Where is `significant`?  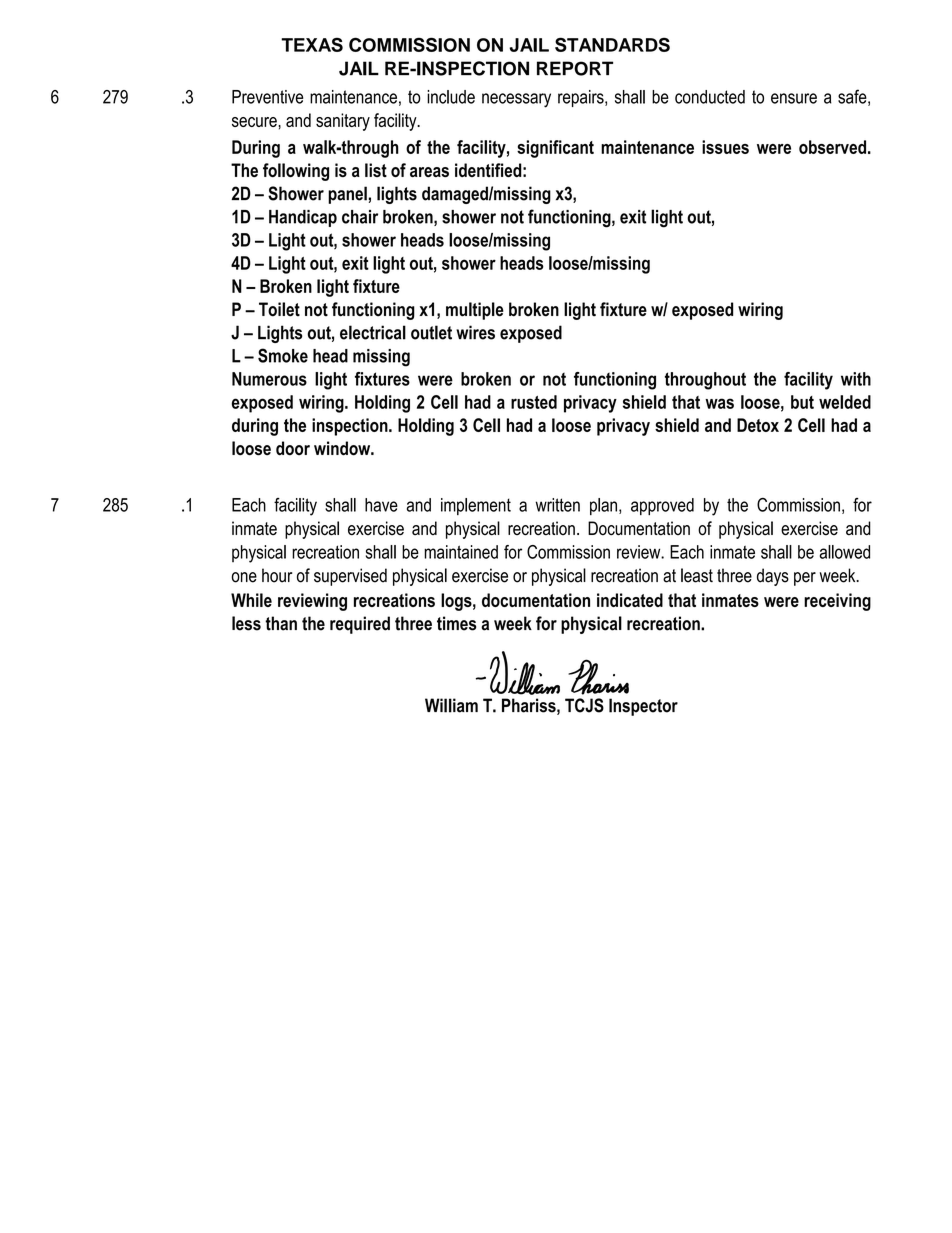 significant is located at coordinates (555, 149).
